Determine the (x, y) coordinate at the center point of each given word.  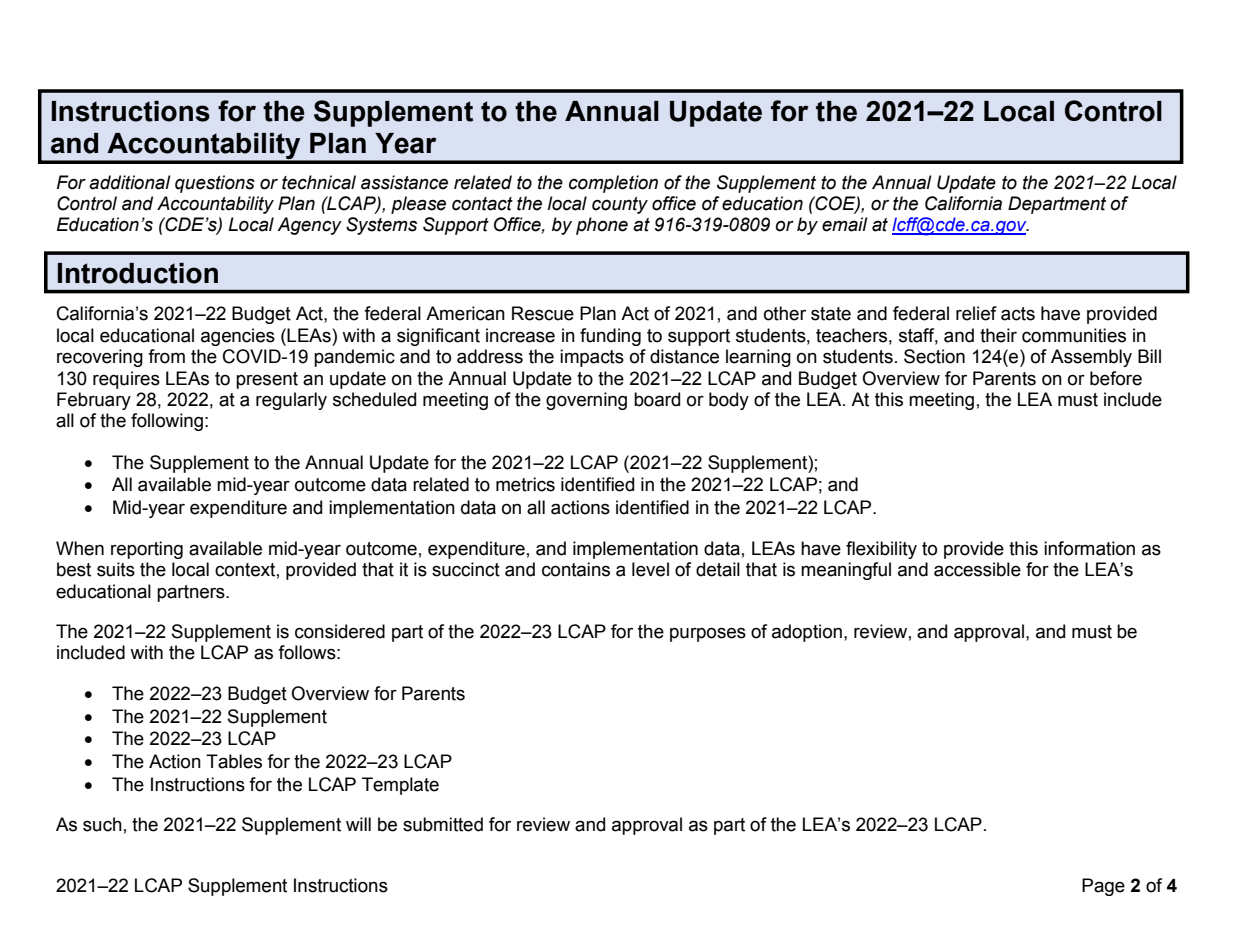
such (102, 824)
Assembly (1091, 358)
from (166, 356)
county (620, 205)
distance (684, 356)
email (845, 224)
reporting (147, 550)
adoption (807, 633)
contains (576, 569)
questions (215, 184)
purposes (708, 634)
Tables (234, 761)
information (1089, 548)
